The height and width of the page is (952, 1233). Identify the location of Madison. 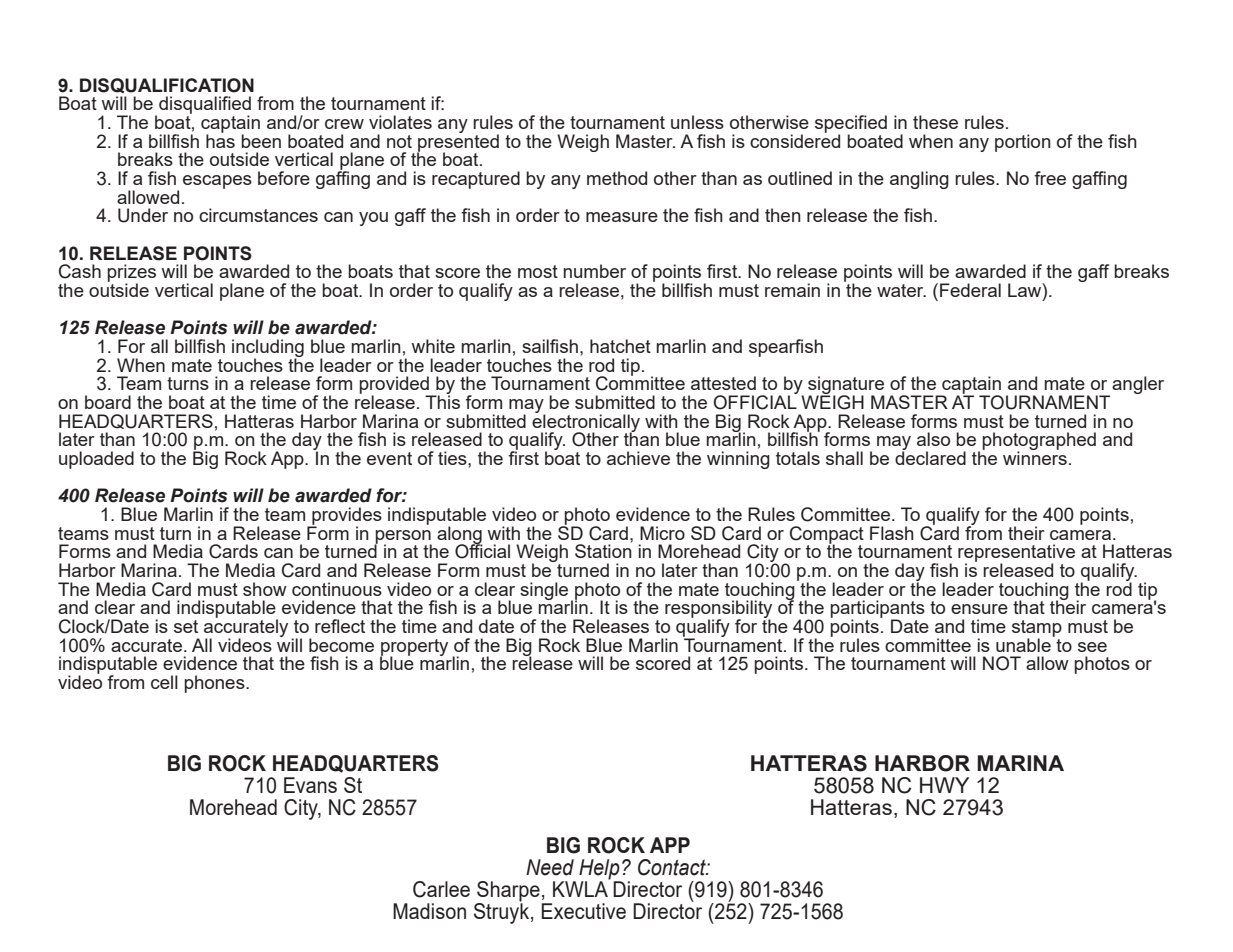
(429, 911).
